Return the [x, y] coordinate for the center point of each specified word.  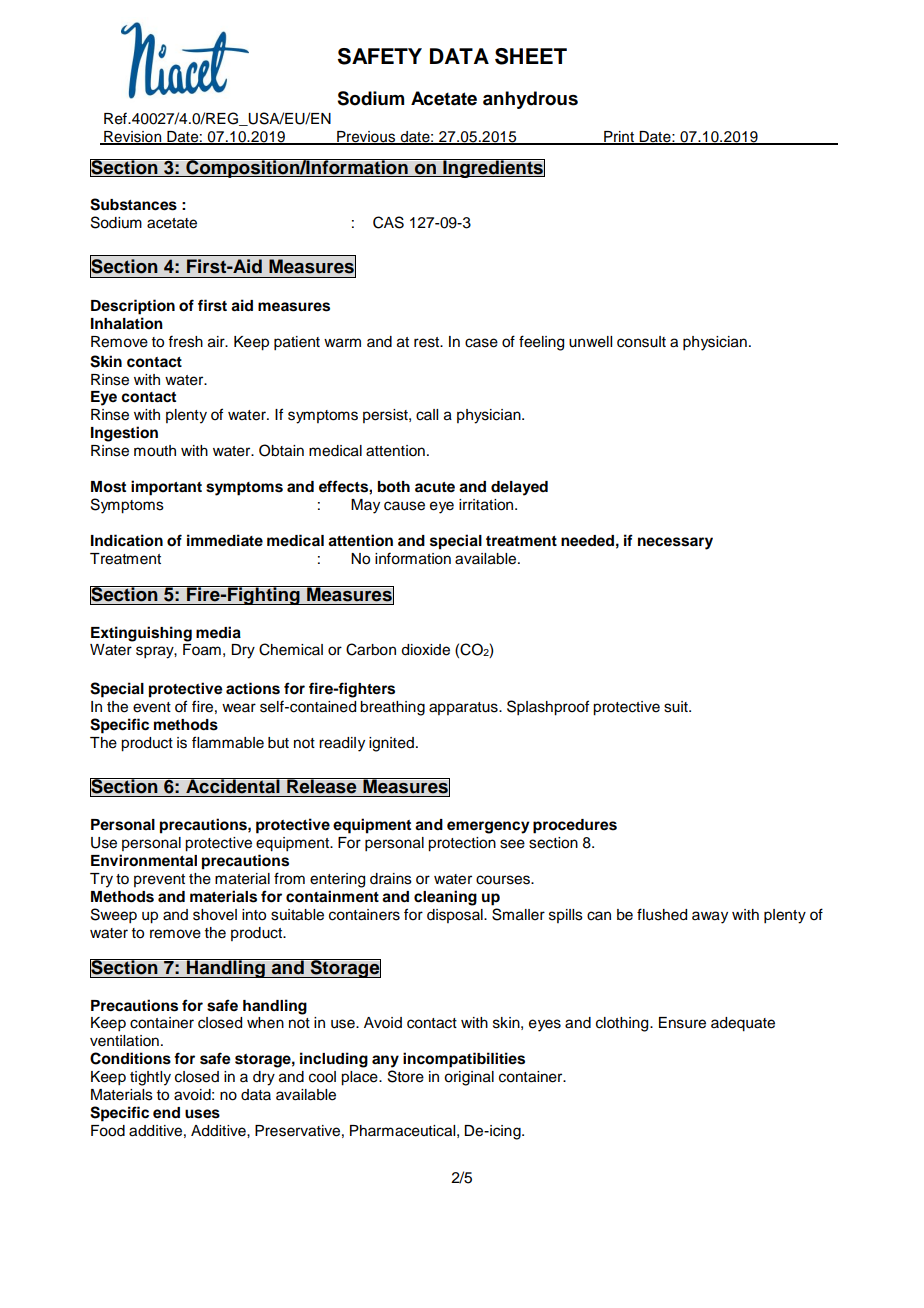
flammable [228, 742]
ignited [391, 744]
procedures [575, 826]
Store [406, 1076]
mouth [155, 451]
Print [619, 137]
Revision [133, 137]
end [166, 1113]
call [427, 415]
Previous [366, 137]
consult [641, 342]
